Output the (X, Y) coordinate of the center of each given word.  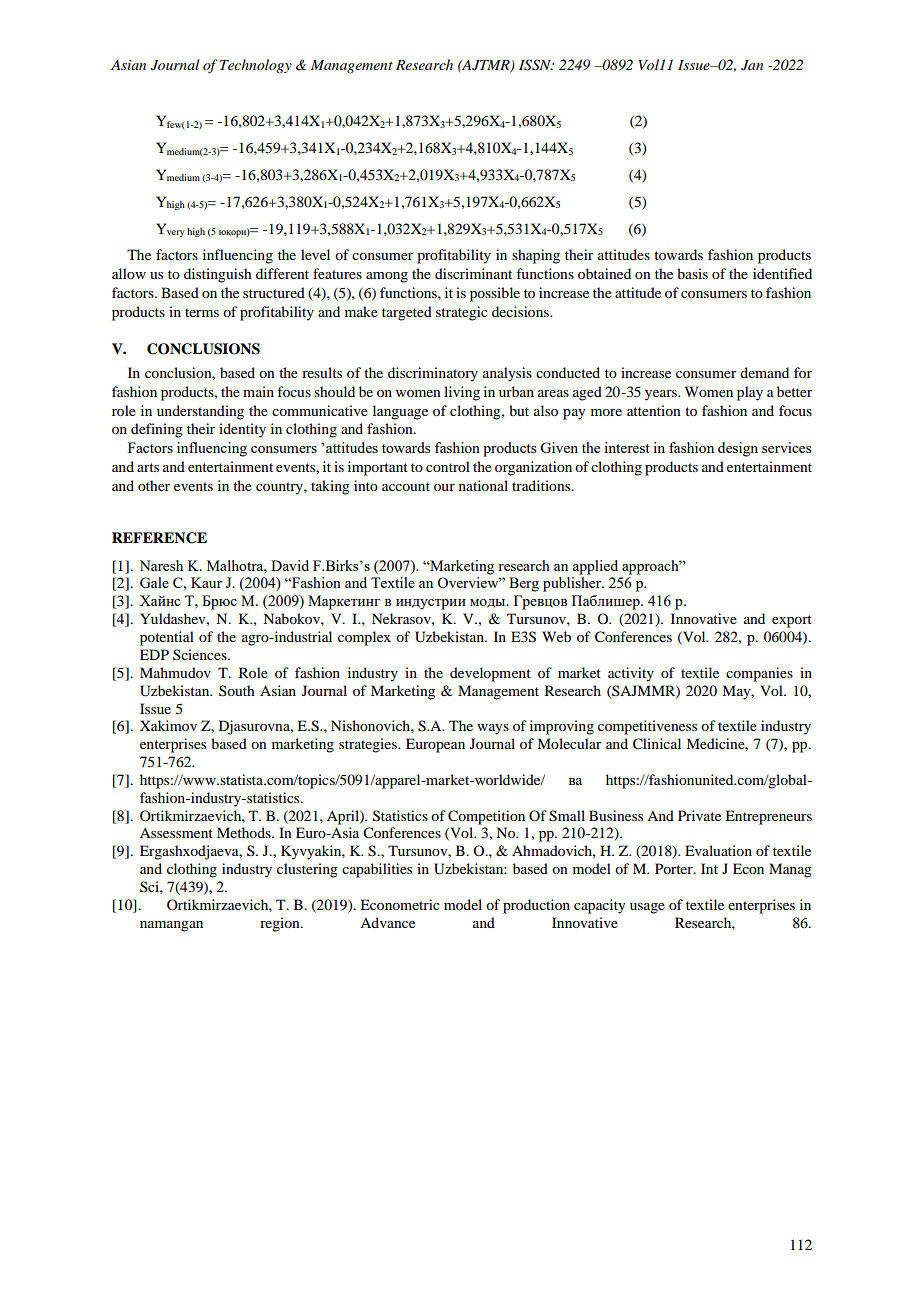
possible (495, 294)
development (490, 674)
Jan (752, 65)
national (483, 485)
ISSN (536, 65)
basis (692, 273)
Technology (256, 66)
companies (759, 674)
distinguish (218, 275)
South (237, 690)
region (281, 924)
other (154, 485)
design (738, 449)
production (536, 906)
